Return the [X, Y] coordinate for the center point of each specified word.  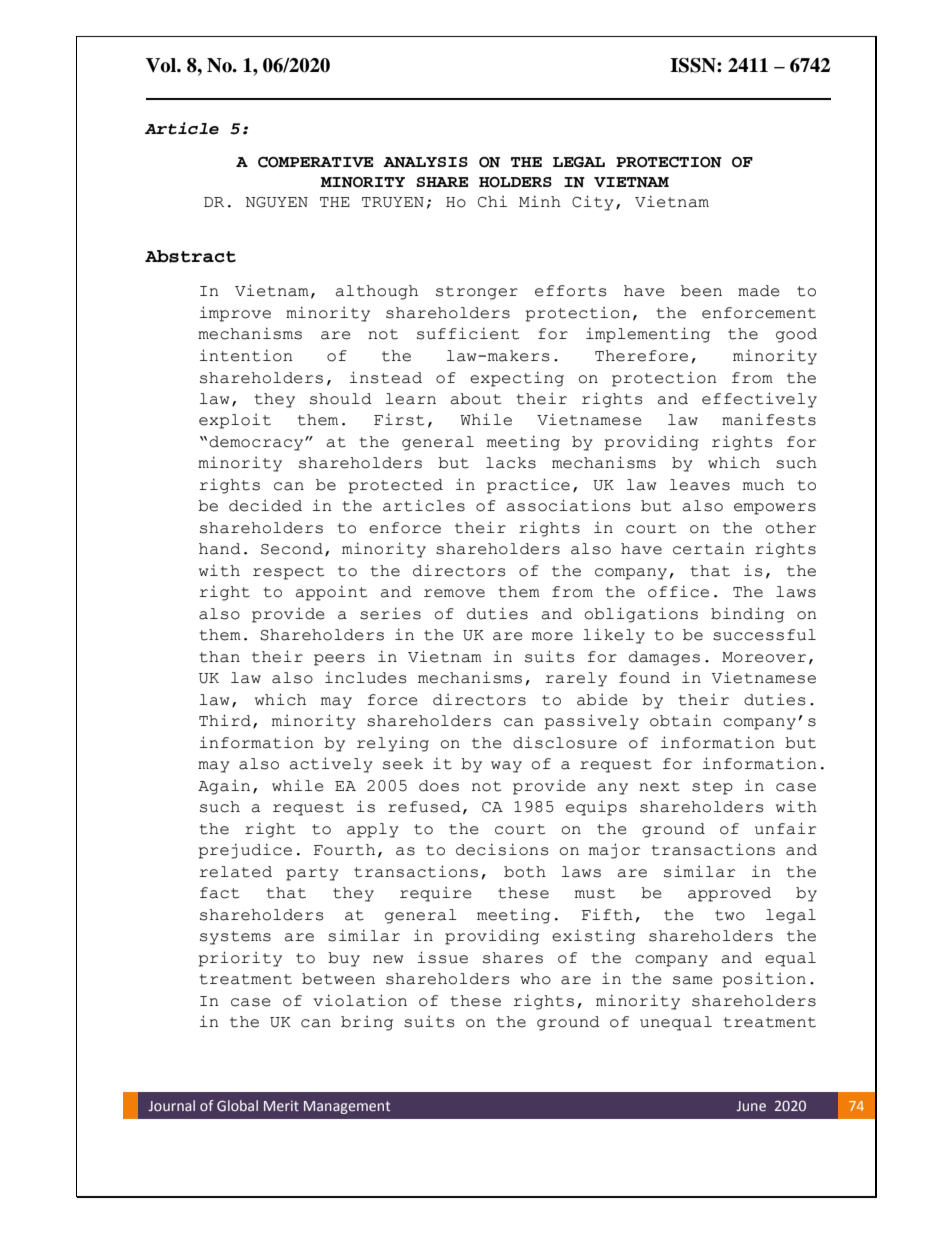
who [535, 979]
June [751, 1106]
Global [237, 1105]
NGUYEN [276, 202]
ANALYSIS [425, 162]
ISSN [694, 65]
